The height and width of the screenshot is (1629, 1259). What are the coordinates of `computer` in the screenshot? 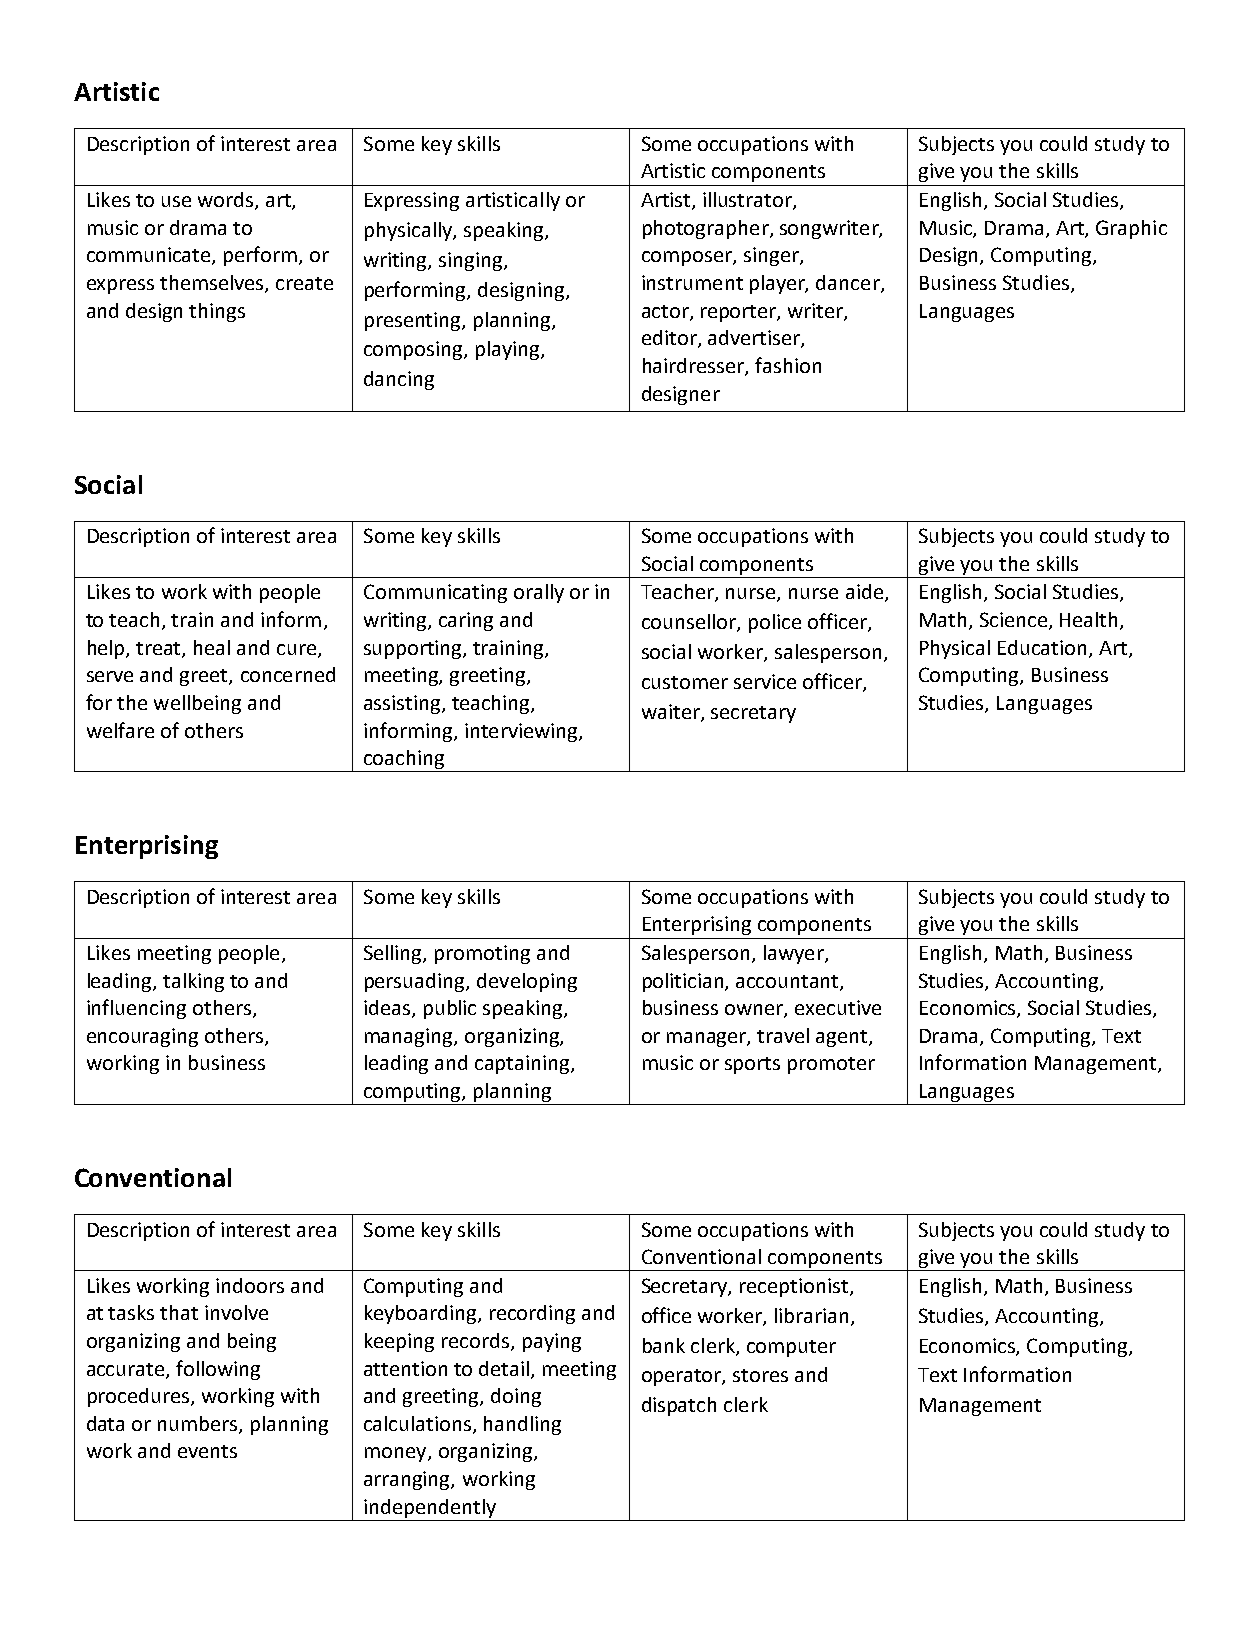 It's located at (791, 1348).
